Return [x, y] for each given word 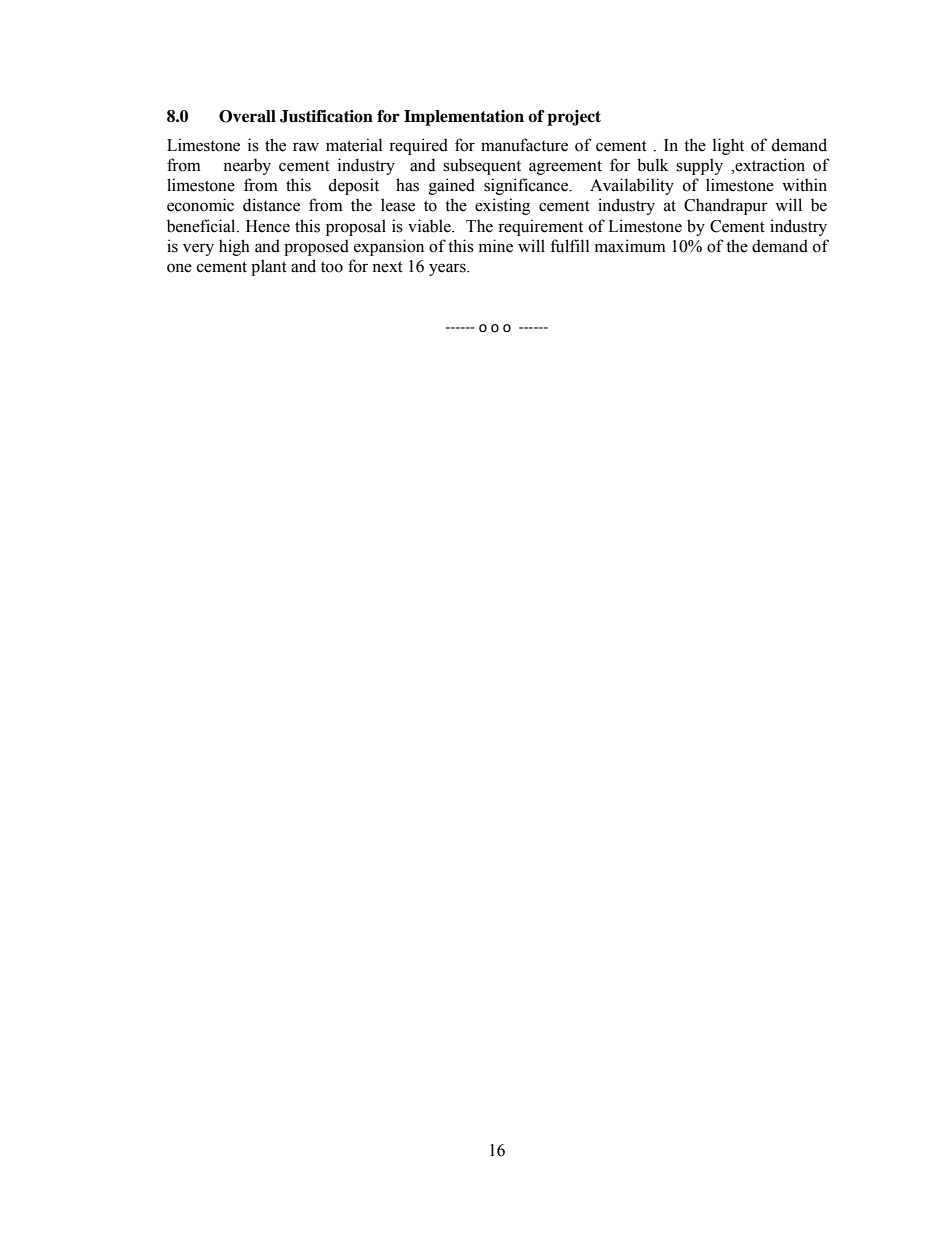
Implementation [464, 118]
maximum [630, 246]
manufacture [524, 145]
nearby [247, 166]
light [728, 146]
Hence [268, 226]
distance [271, 205]
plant [269, 267]
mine [496, 246]
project [574, 118]
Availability [632, 186]
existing [502, 206]
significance [527, 186]
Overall [247, 116]
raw [306, 147]
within [804, 184]
